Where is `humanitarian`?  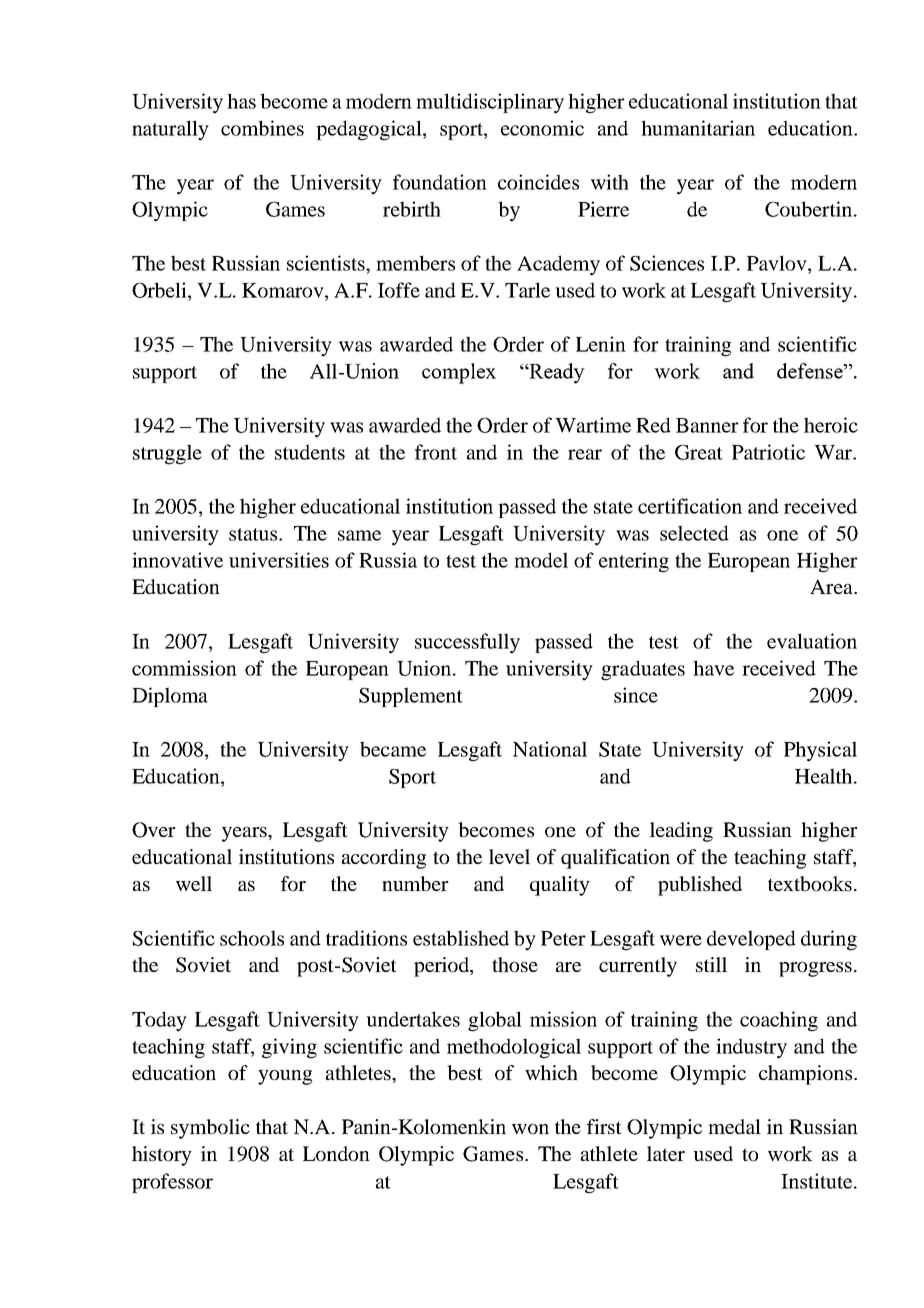
humanitarian is located at coordinates (698, 128).
